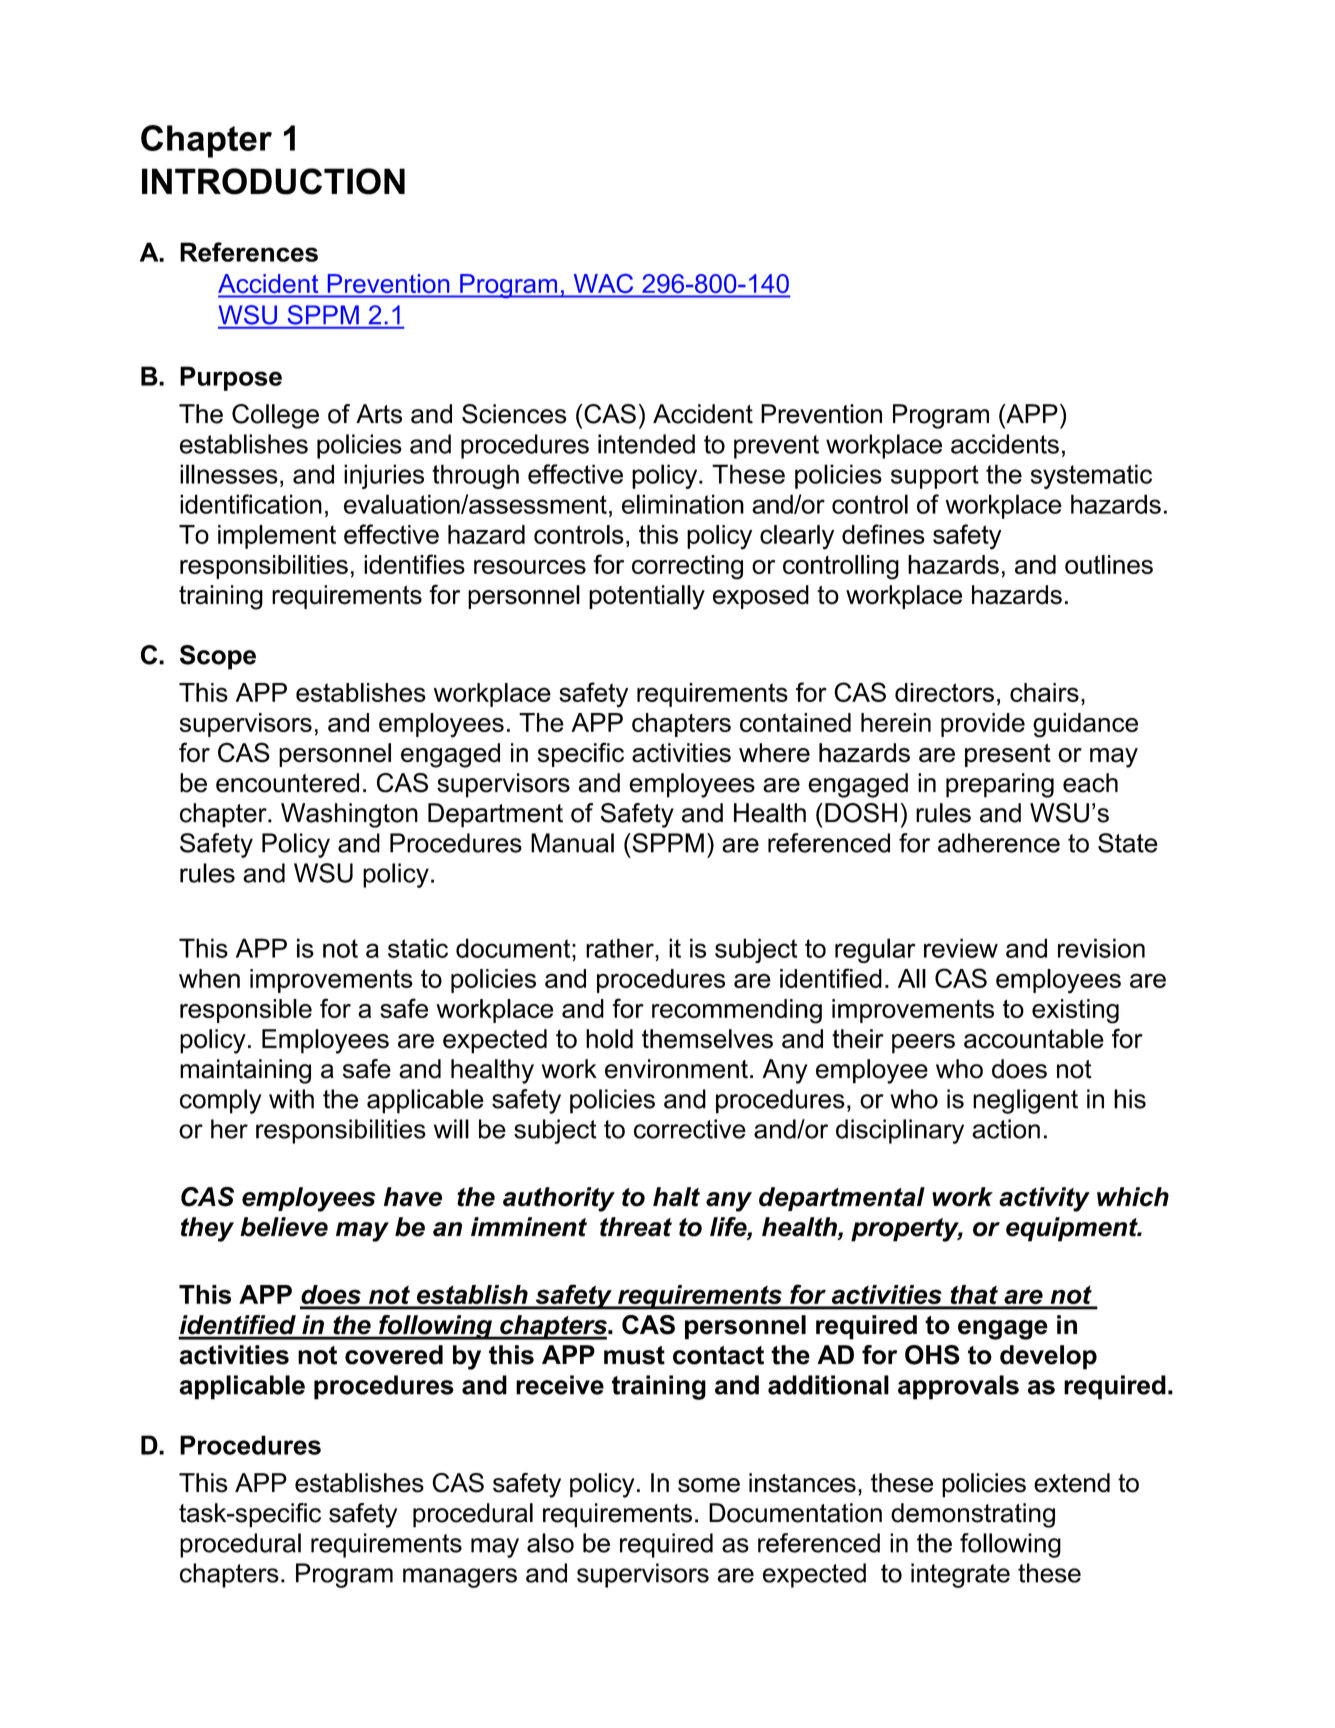 The image size is (1335, 1728). Describe the element at coordinates (1044, 1199) in the screenshot. I see `activity` at that location.
